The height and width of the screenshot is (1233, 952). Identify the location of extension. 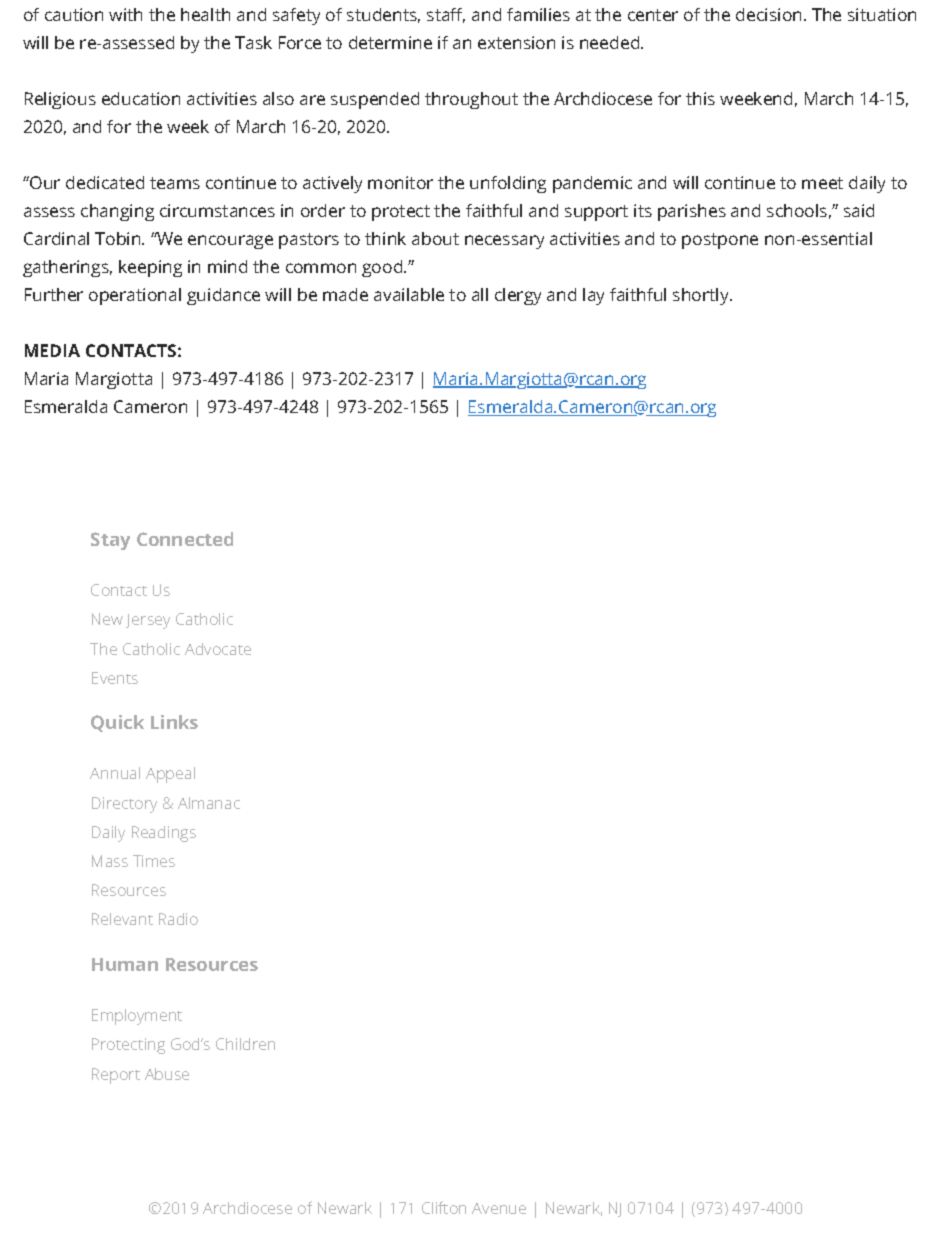
(516, 42).
